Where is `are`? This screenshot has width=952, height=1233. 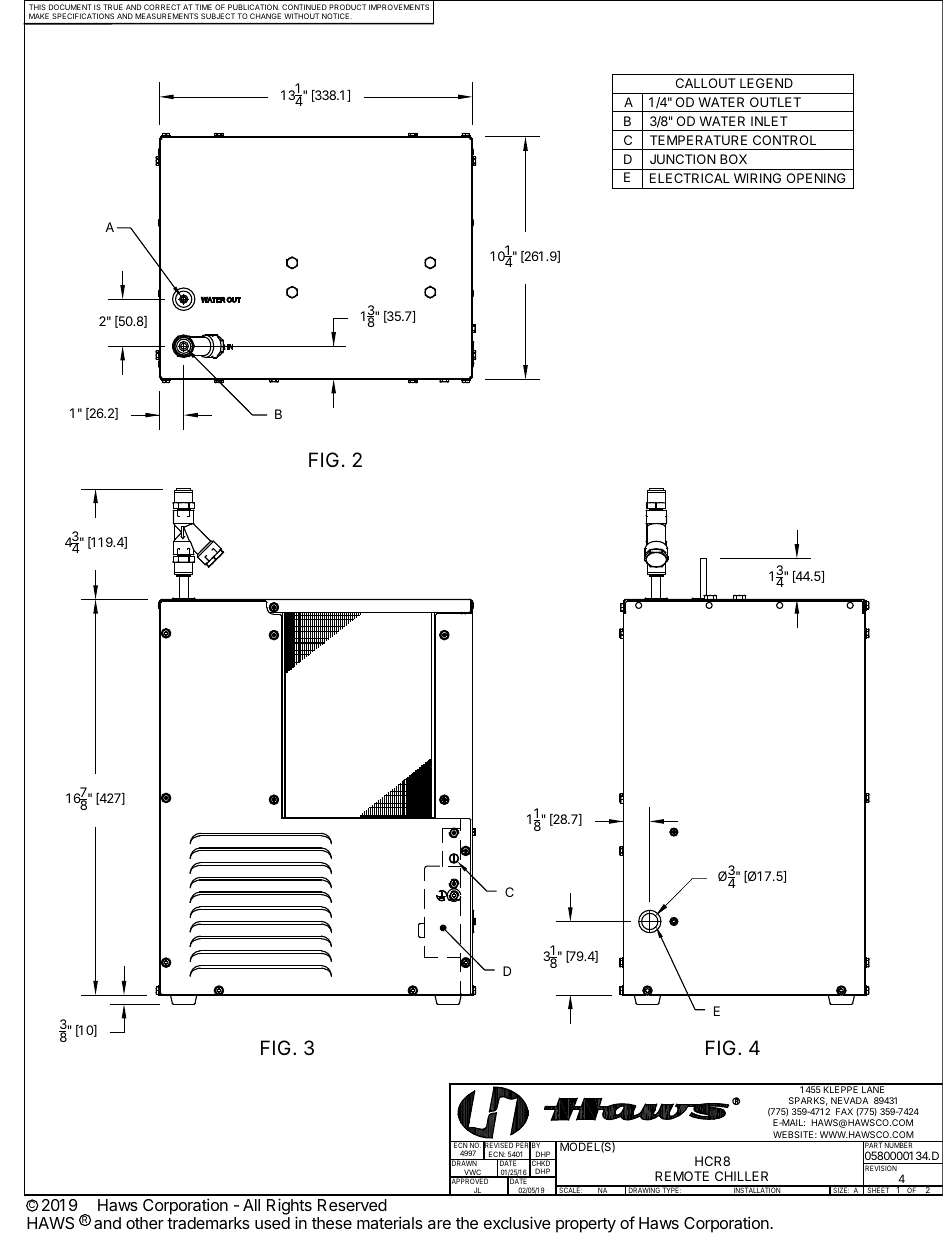 are is located at coordinates (439, 1224).
